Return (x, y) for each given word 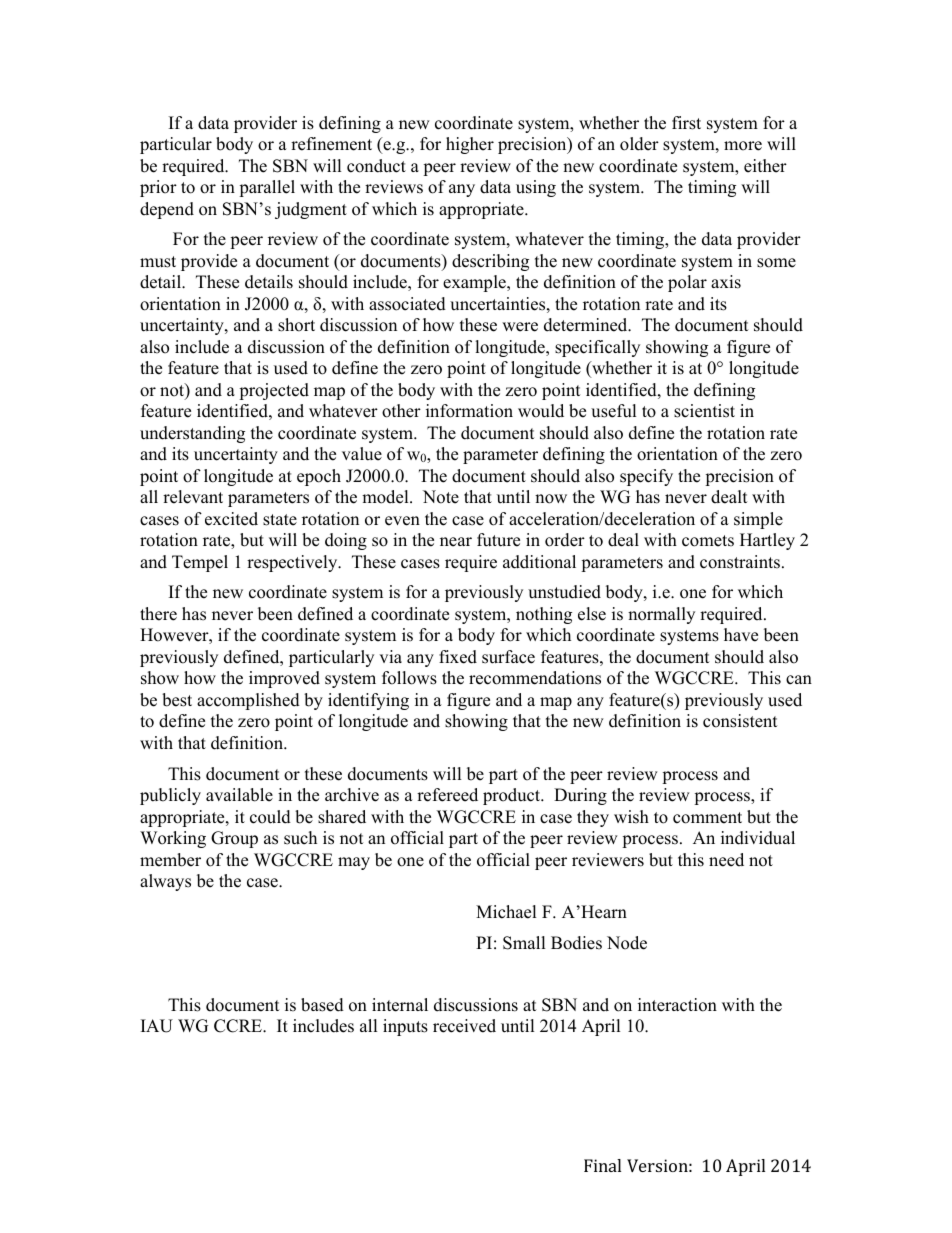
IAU (157, 1026)
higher (470, 145)
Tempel (200, 563)
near (456, 542)
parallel (267, 188)
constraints (740, 562)
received (464, 1026)
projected (274, 391)
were (520, 327)
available (239, 795)
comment (707, 818)
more (743, 146)
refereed (447, 795)
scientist (704, 411)
